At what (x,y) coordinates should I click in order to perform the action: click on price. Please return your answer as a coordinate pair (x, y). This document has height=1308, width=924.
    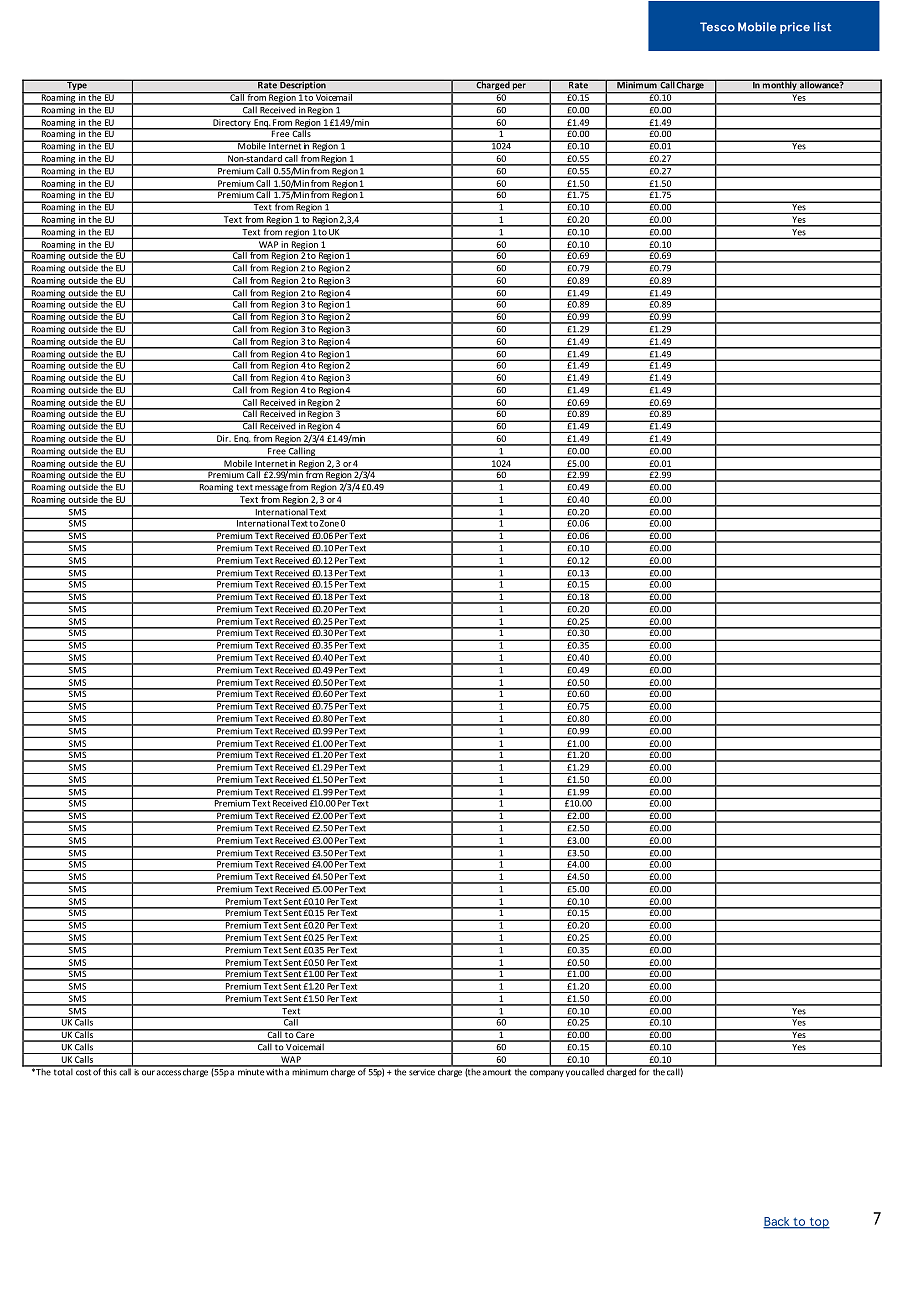
    Looking at the image, I should click on (795, 28).
